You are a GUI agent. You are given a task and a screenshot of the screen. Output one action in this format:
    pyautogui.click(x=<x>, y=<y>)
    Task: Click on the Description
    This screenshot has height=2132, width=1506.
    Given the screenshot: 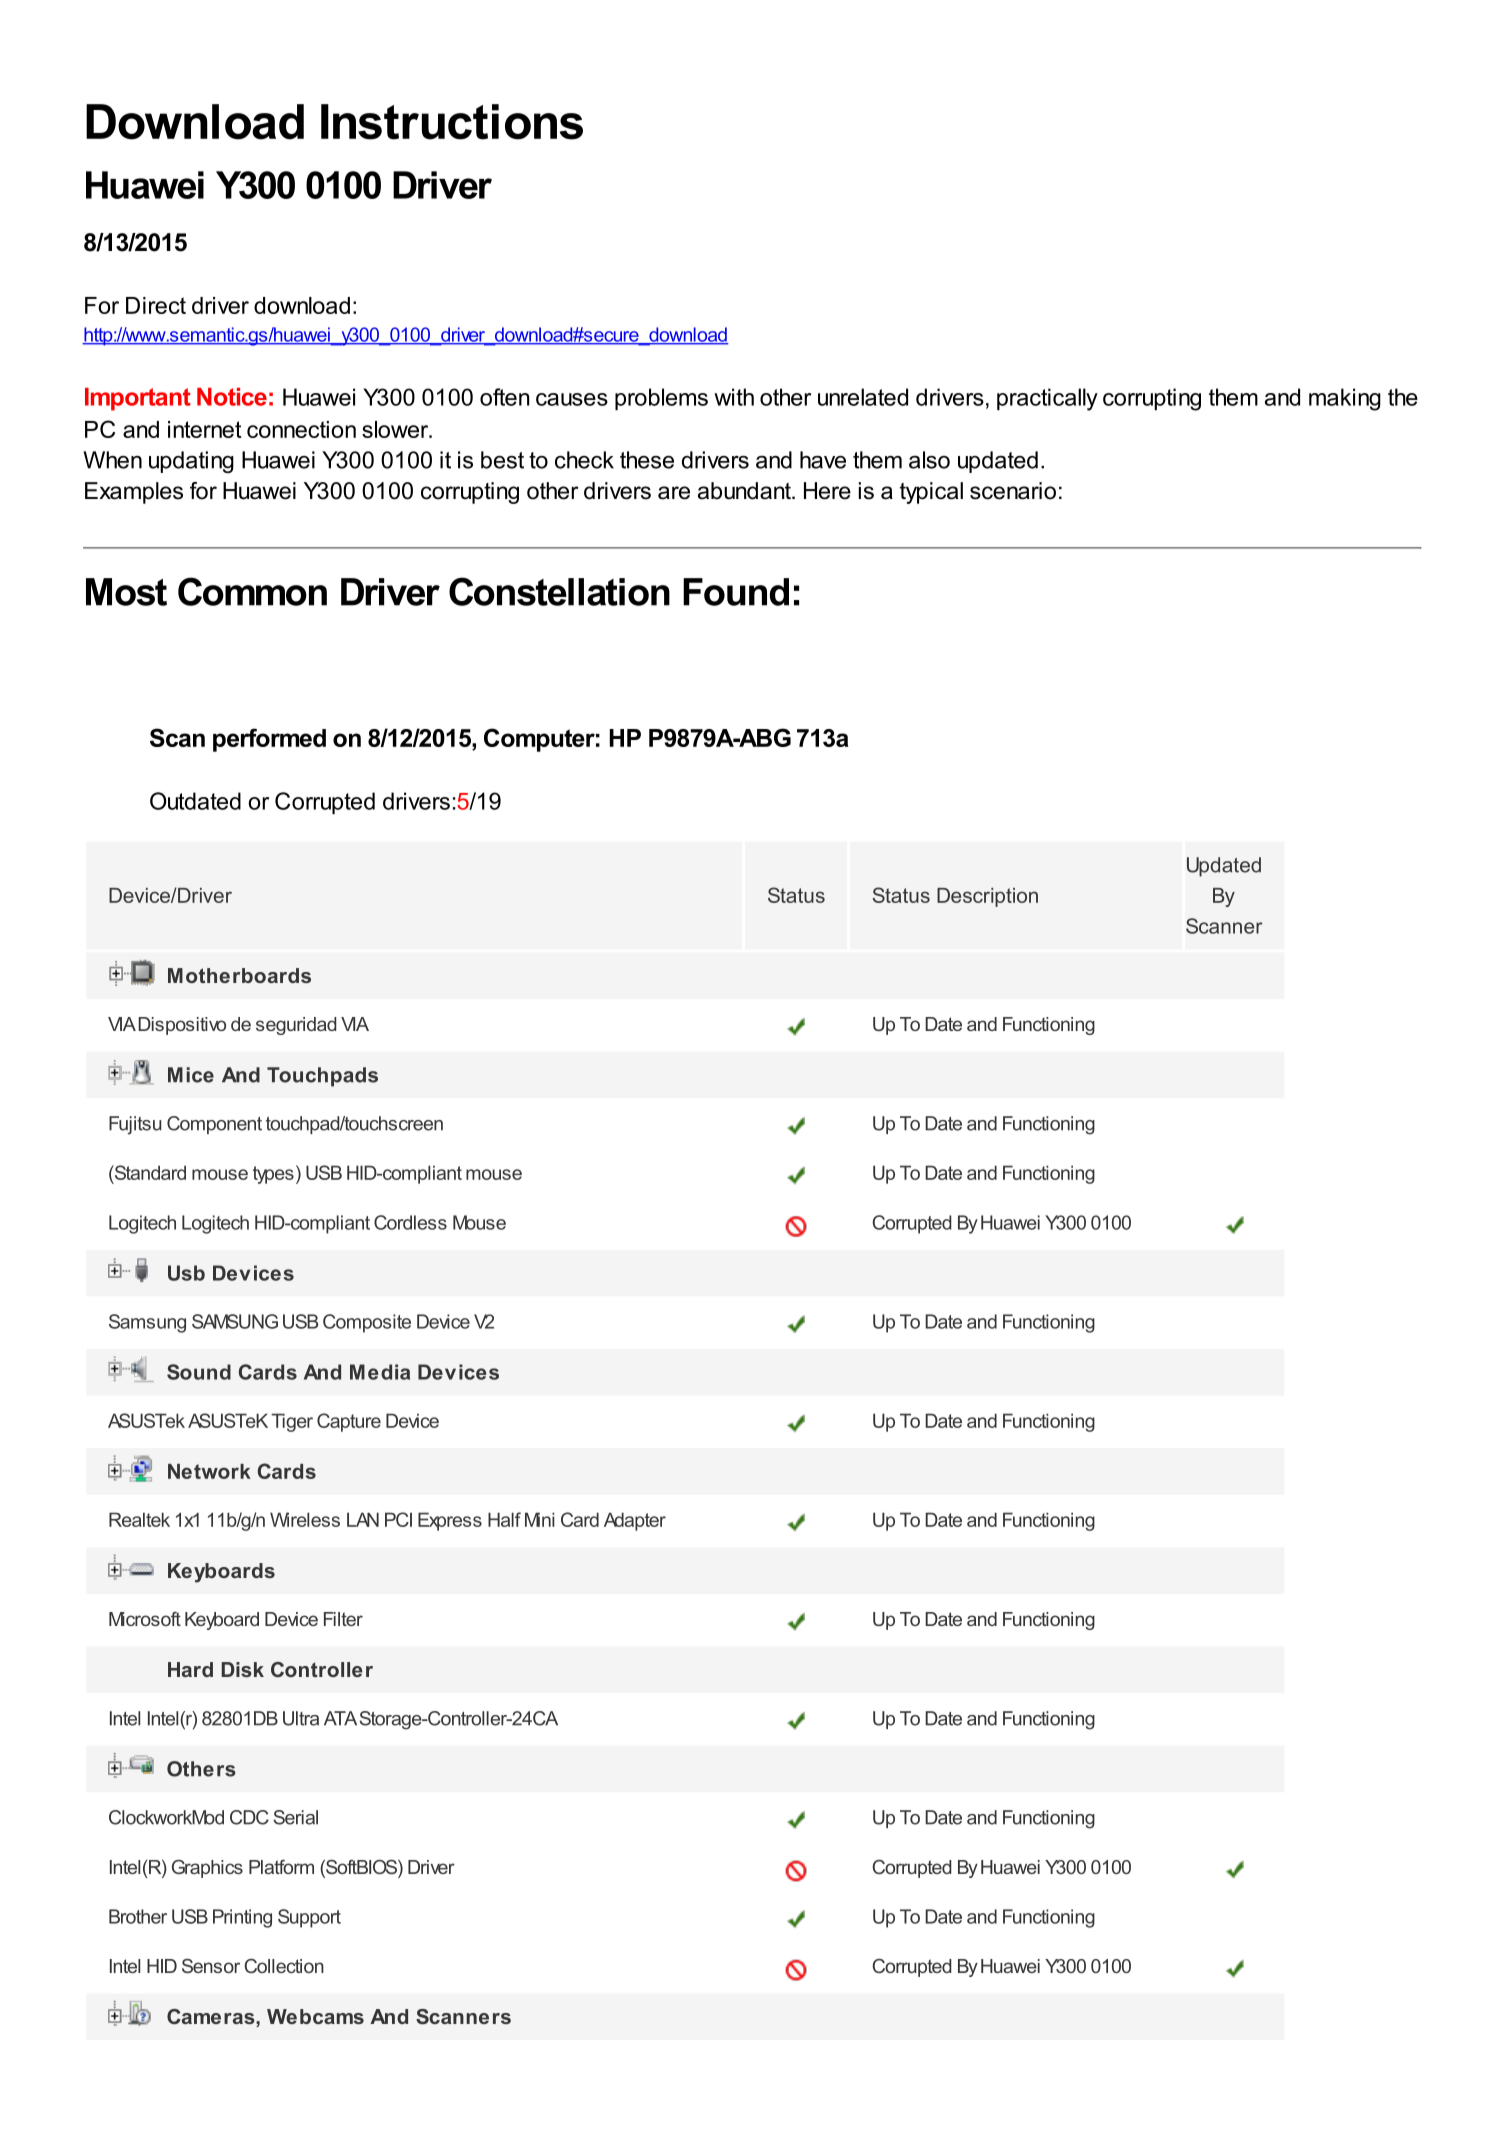 What is the action you would take?
    pyautogui.click(x=987, y=897)
